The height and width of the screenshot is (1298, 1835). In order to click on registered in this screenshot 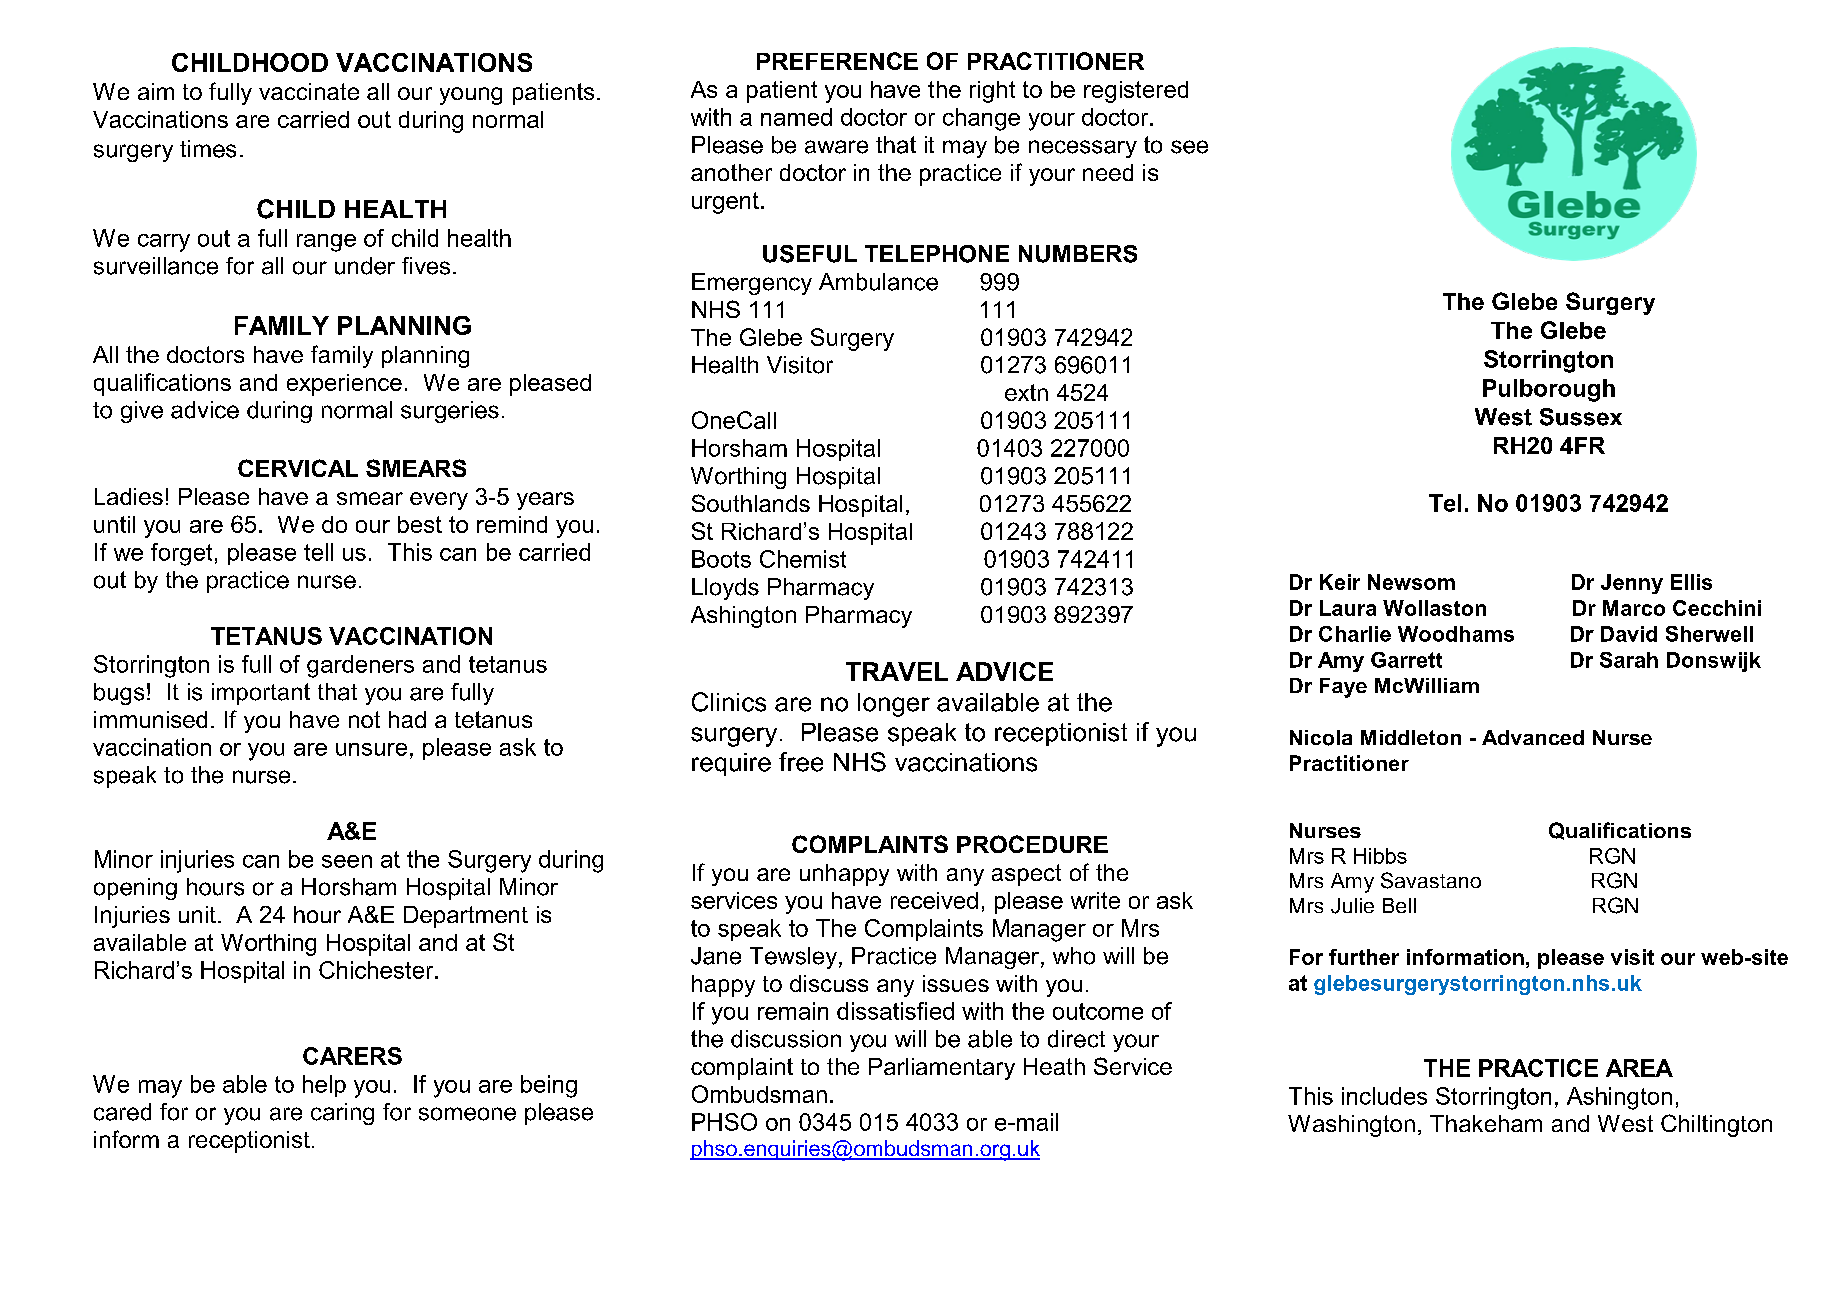, I will do `click(1136, 92)`.
